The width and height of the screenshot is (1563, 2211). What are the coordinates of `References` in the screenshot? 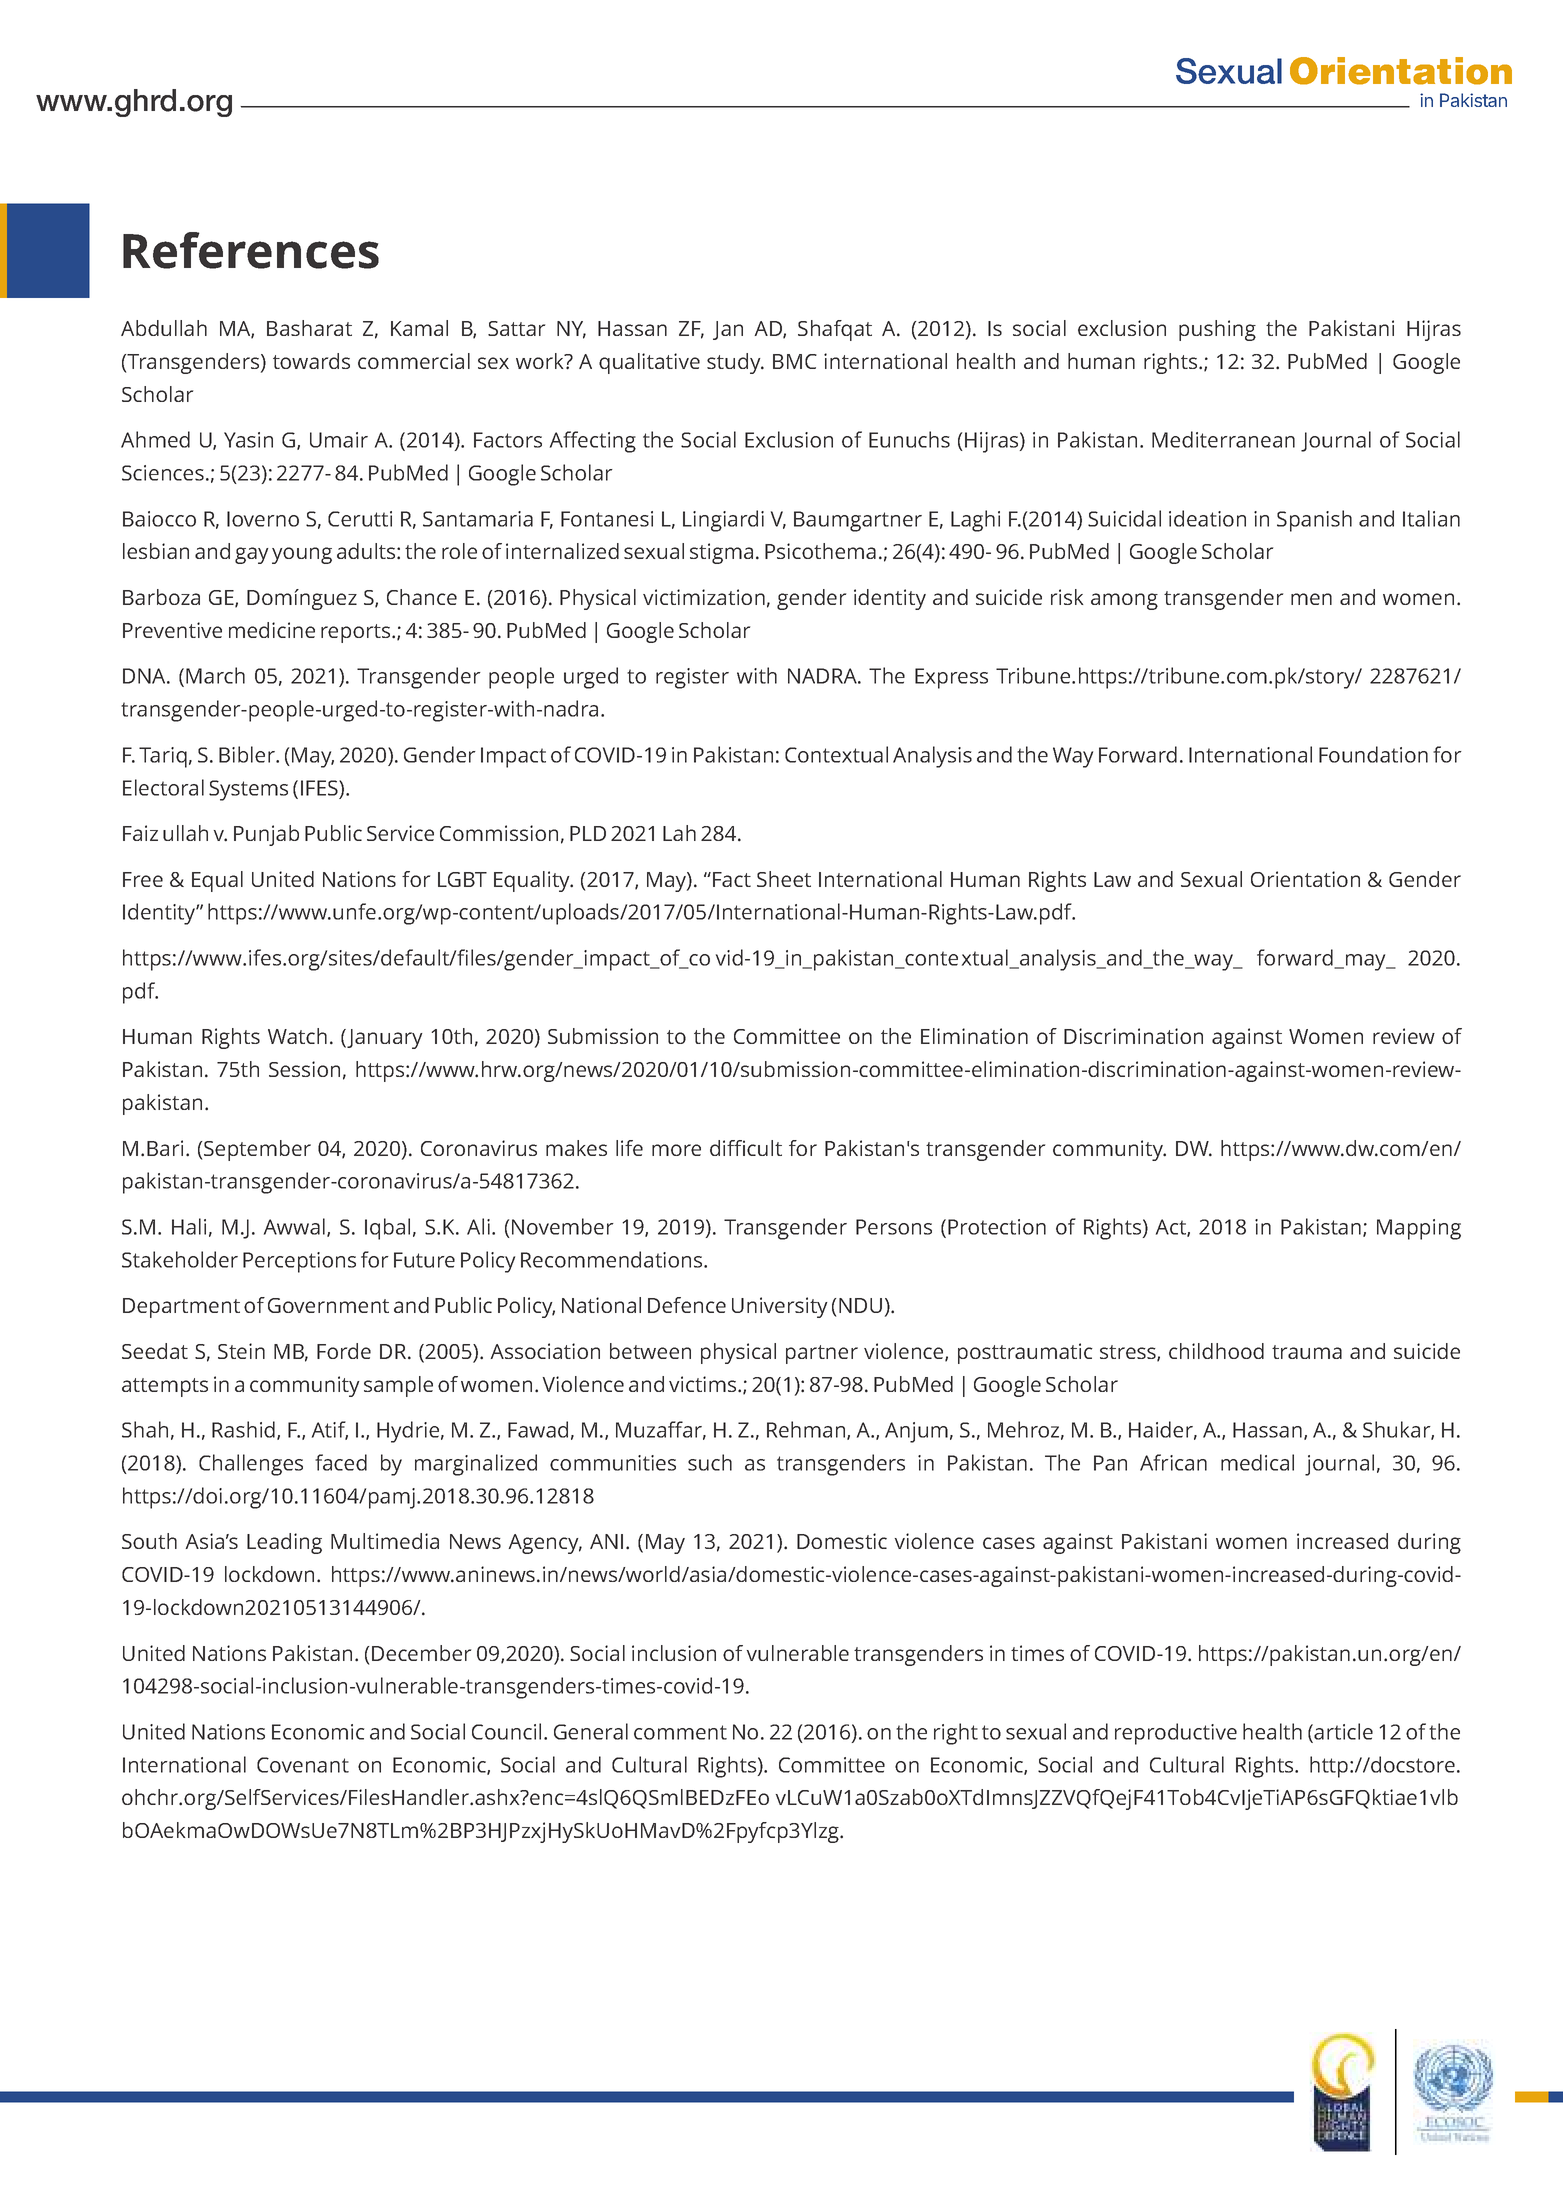 It's located at (251, 250).
